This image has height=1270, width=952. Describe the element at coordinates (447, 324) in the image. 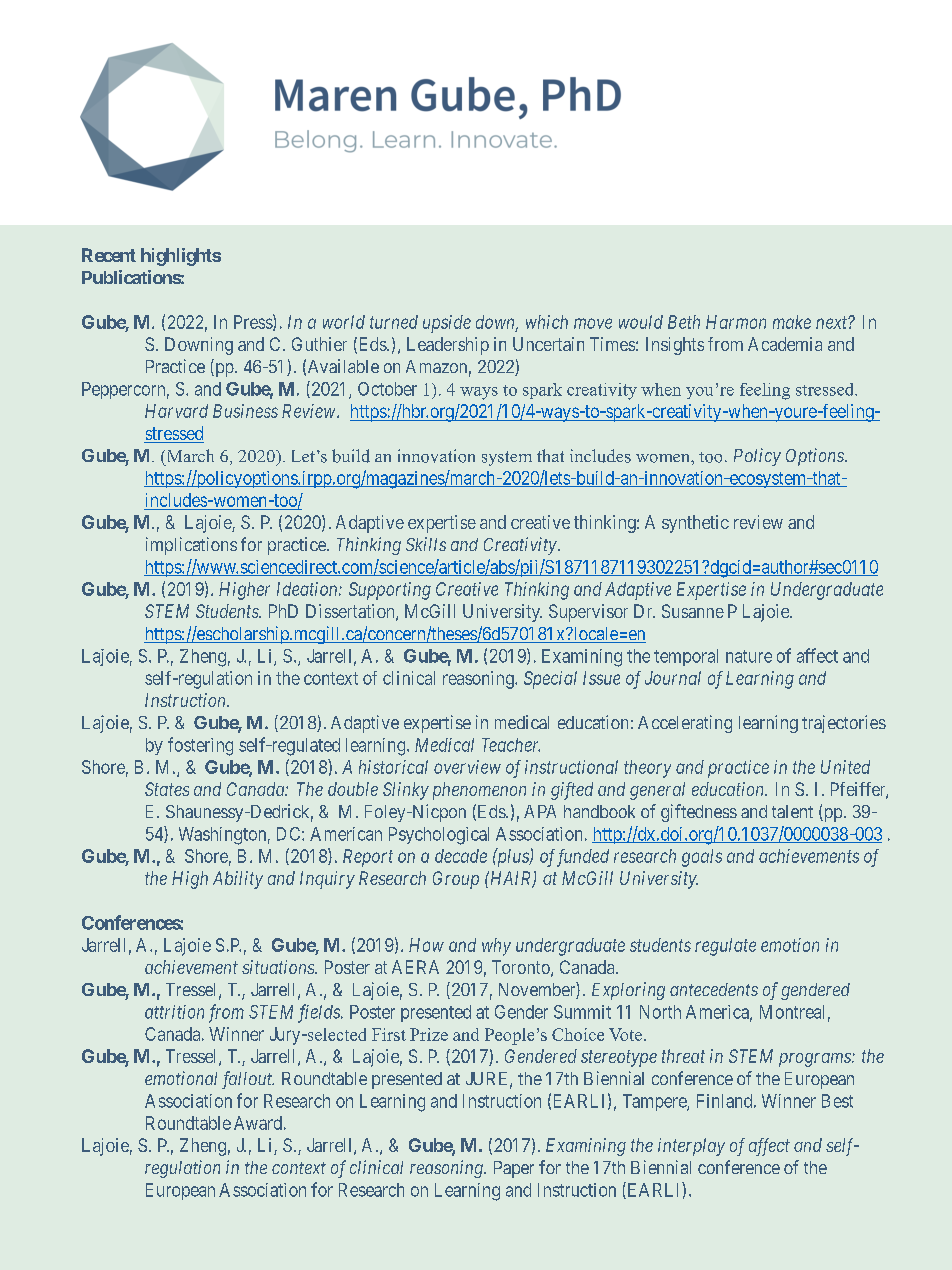

I see `upside` at that location.
